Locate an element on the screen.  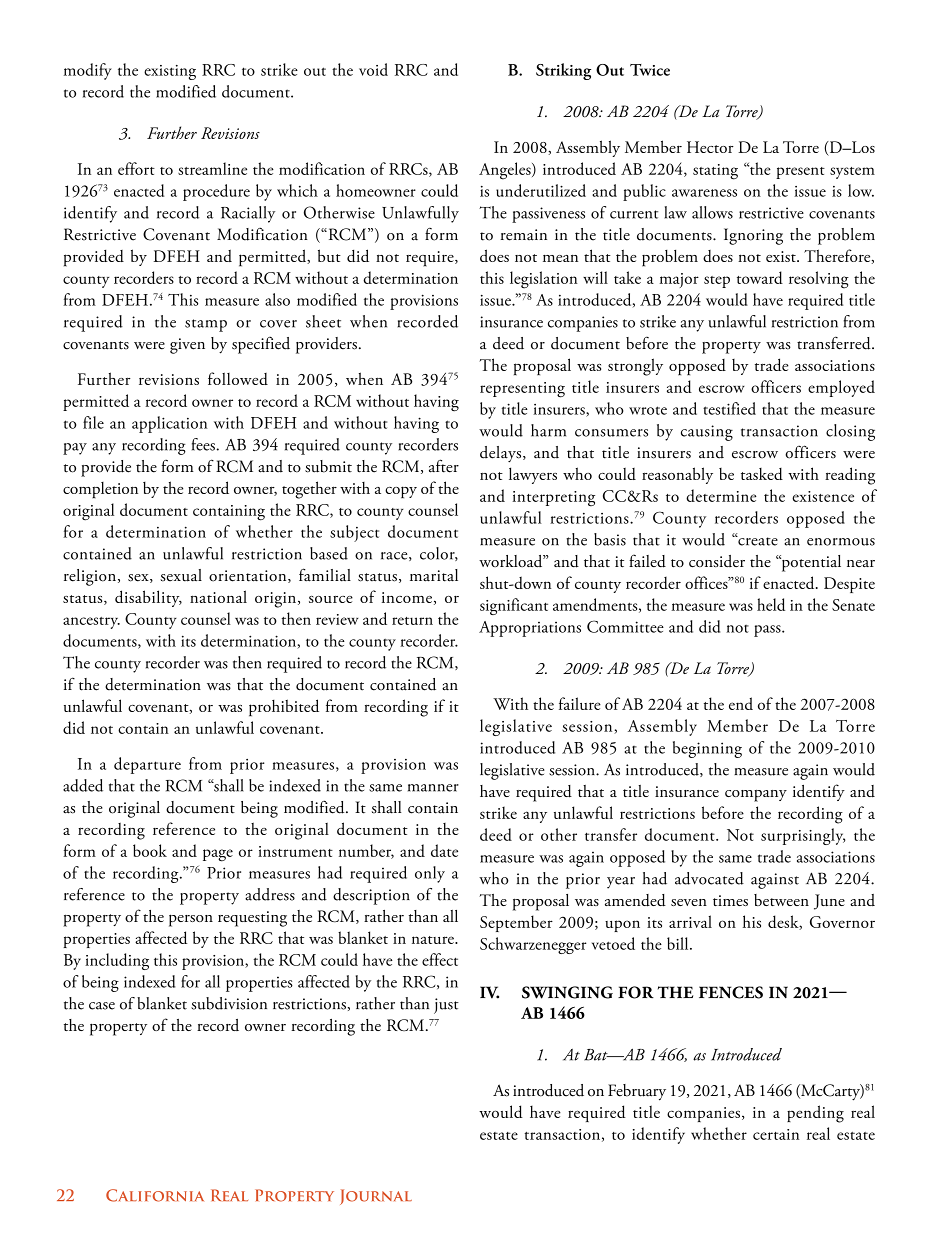
toward is located at coordinates (760, 277).
